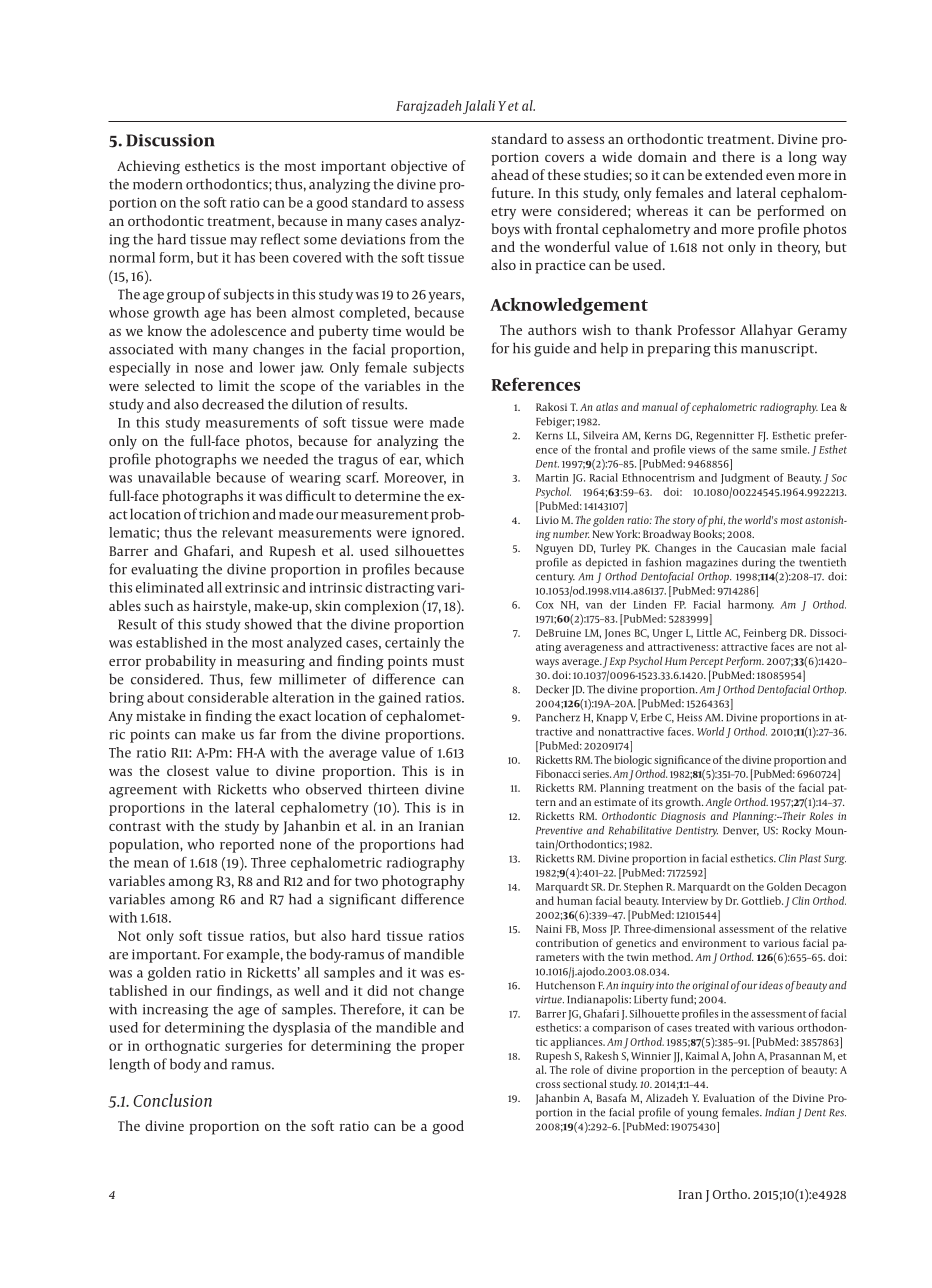  Describe the element at coordinates (765, 634) in the document. I see `Feinberg` at that location.
